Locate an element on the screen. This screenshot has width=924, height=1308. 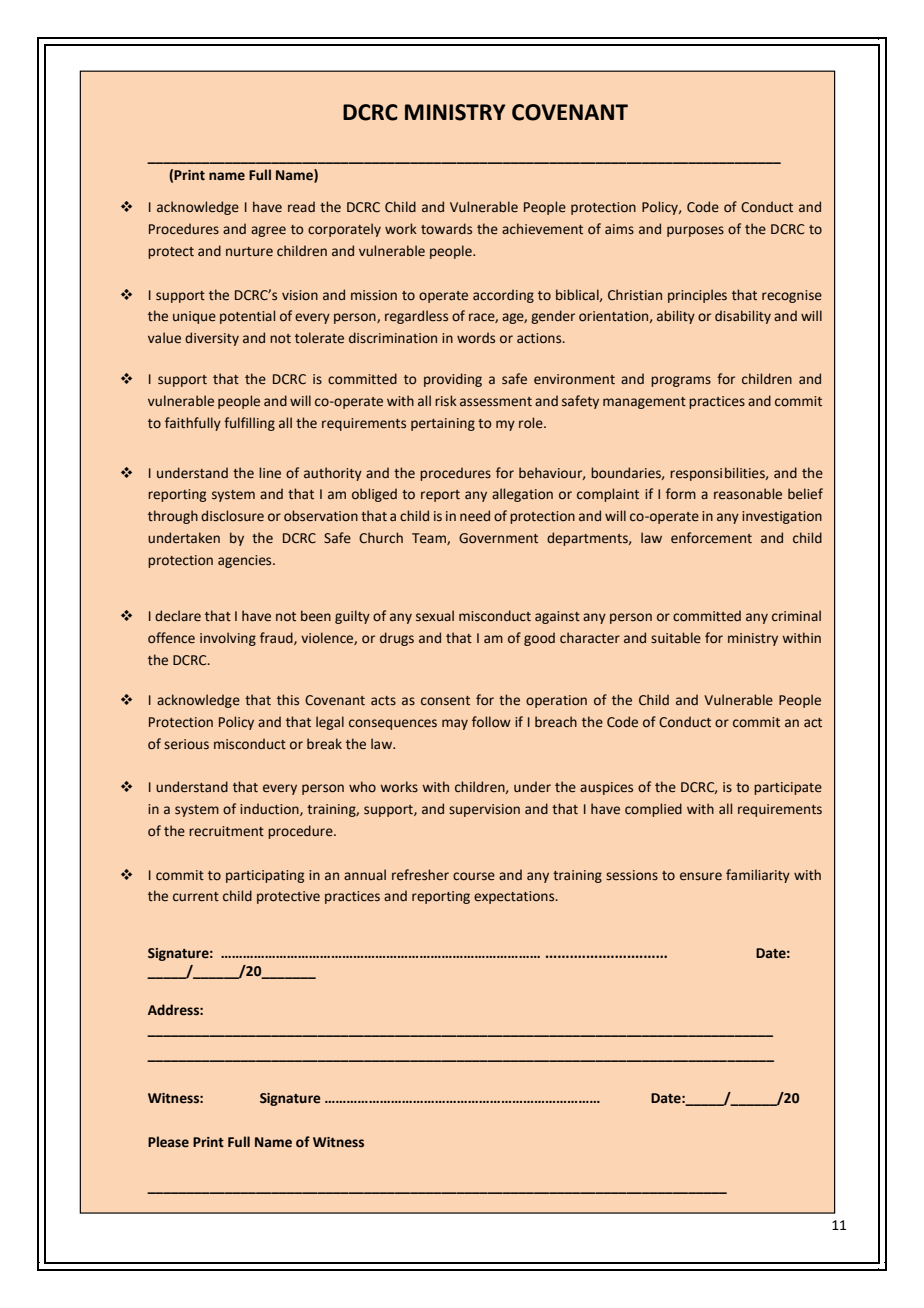
participating is located at coordinates (265, 876).
